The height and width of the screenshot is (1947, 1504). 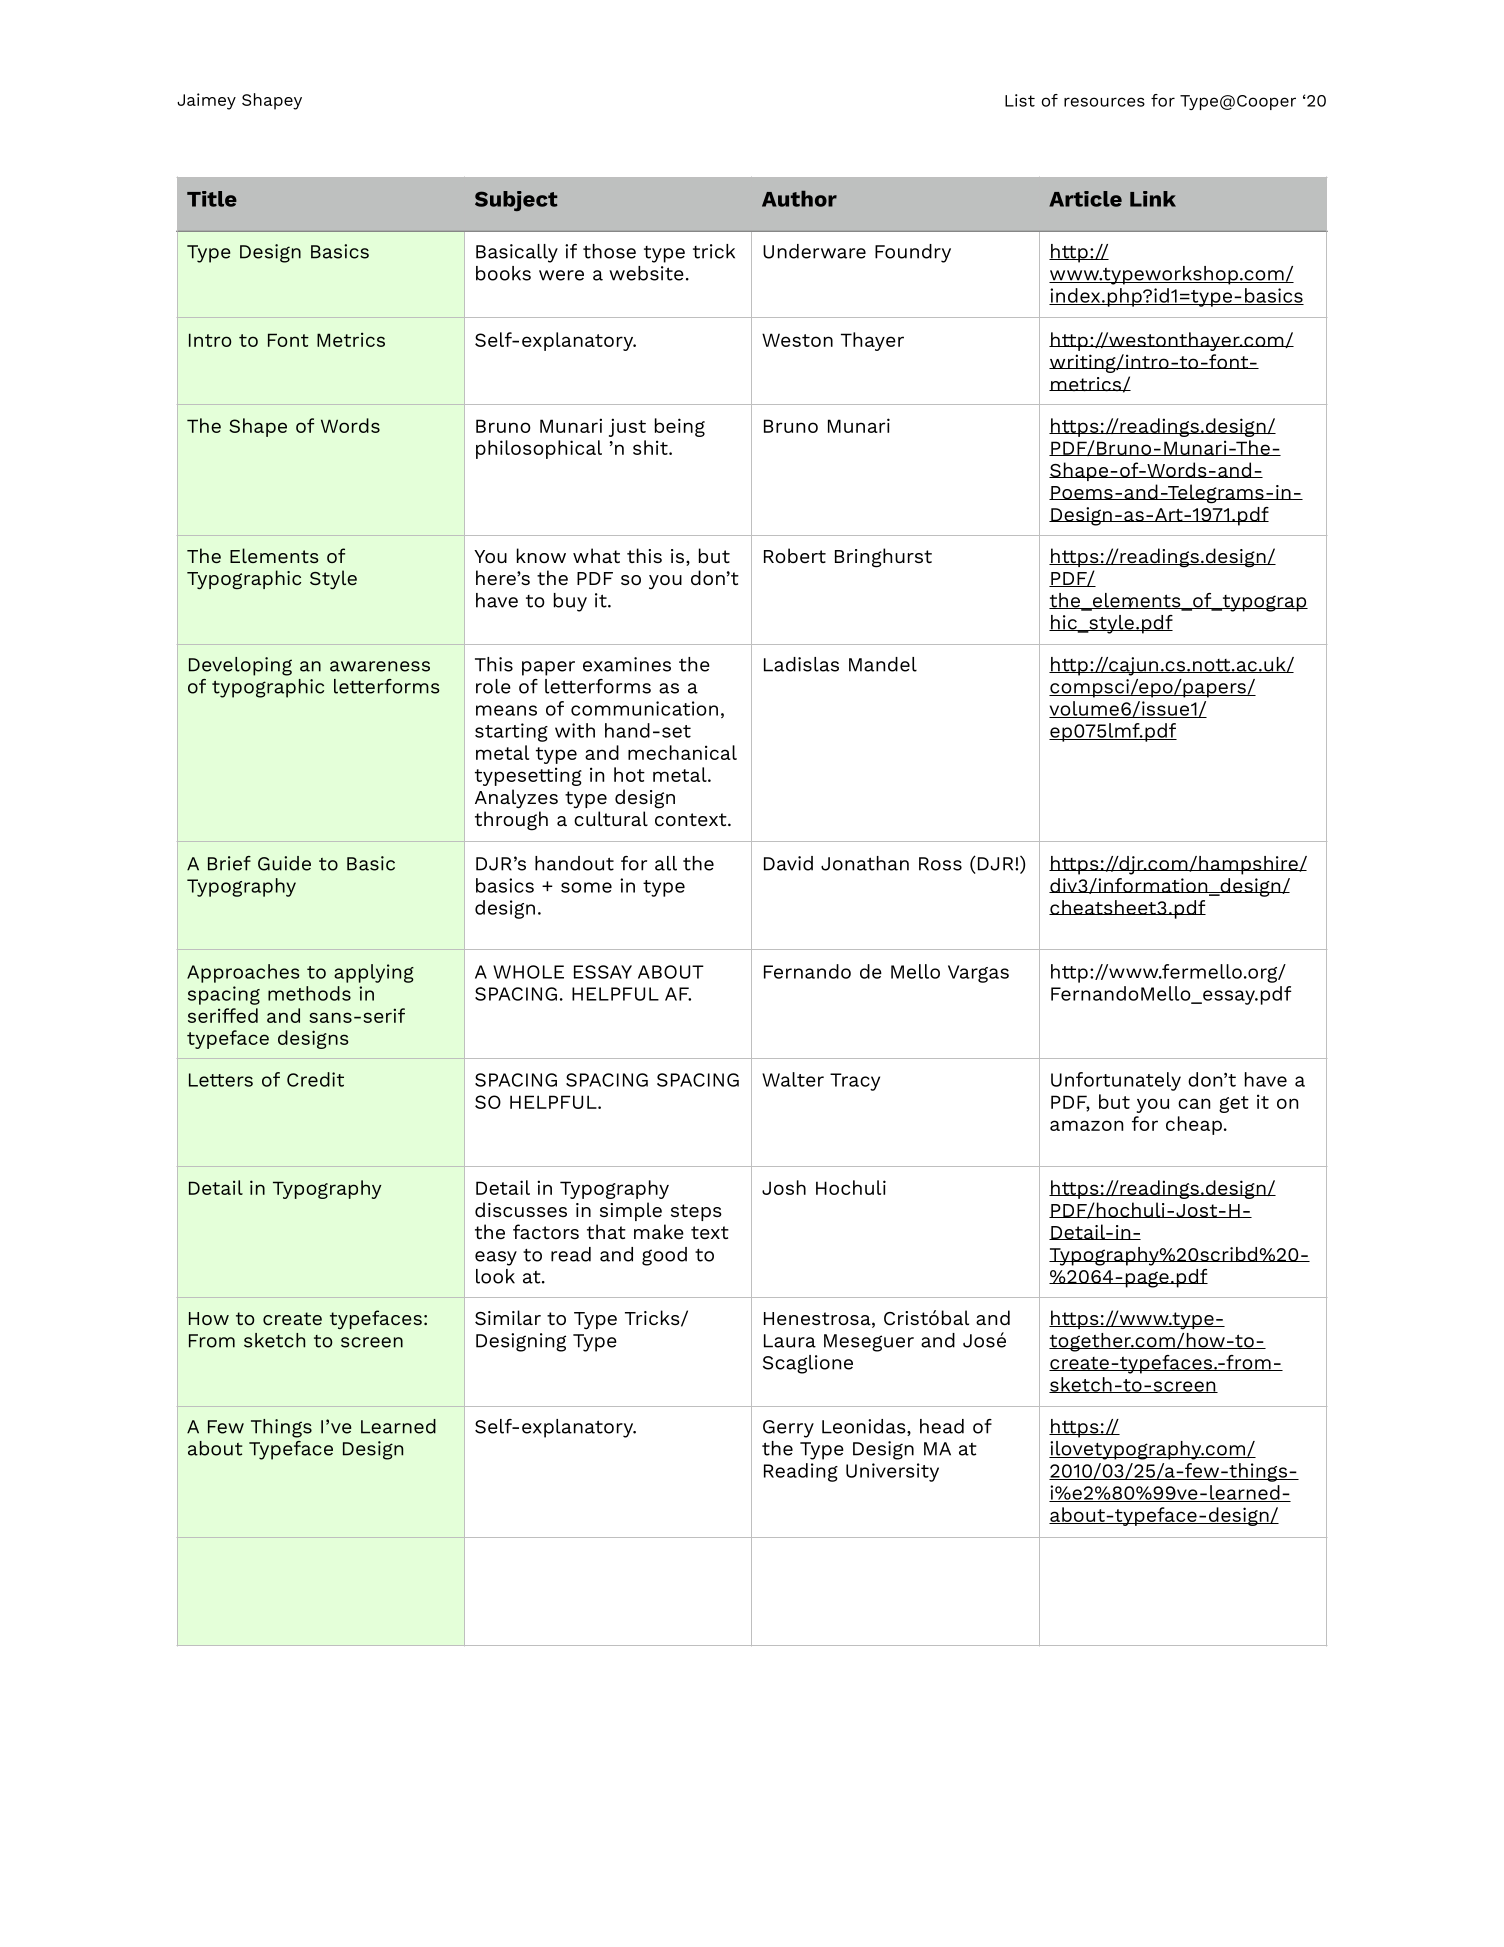 I want to click on head, so click(x=942, y=1426).
